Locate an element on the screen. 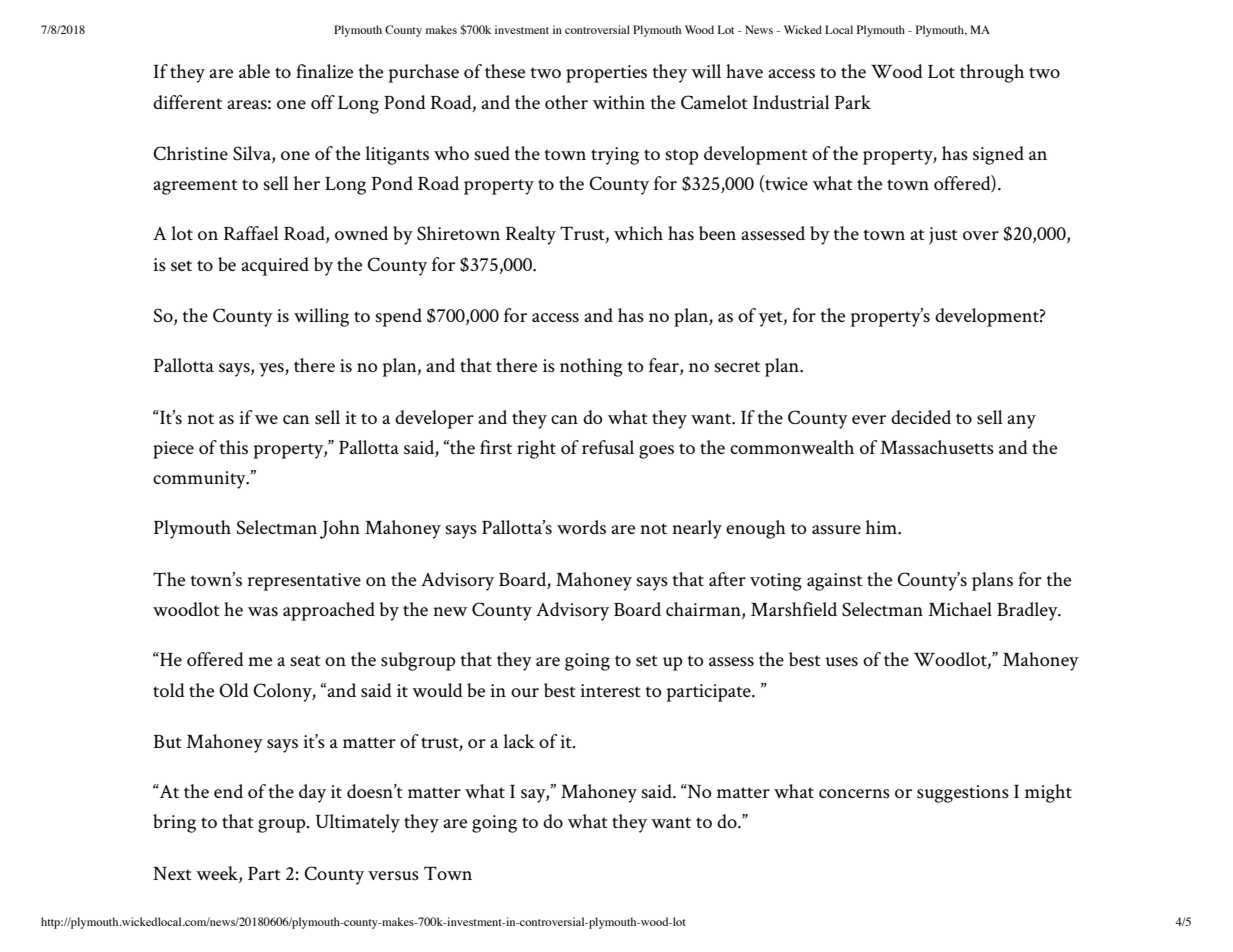 This screenshot has width=1233, height=952. yes is located at coordinates (272, 370).
